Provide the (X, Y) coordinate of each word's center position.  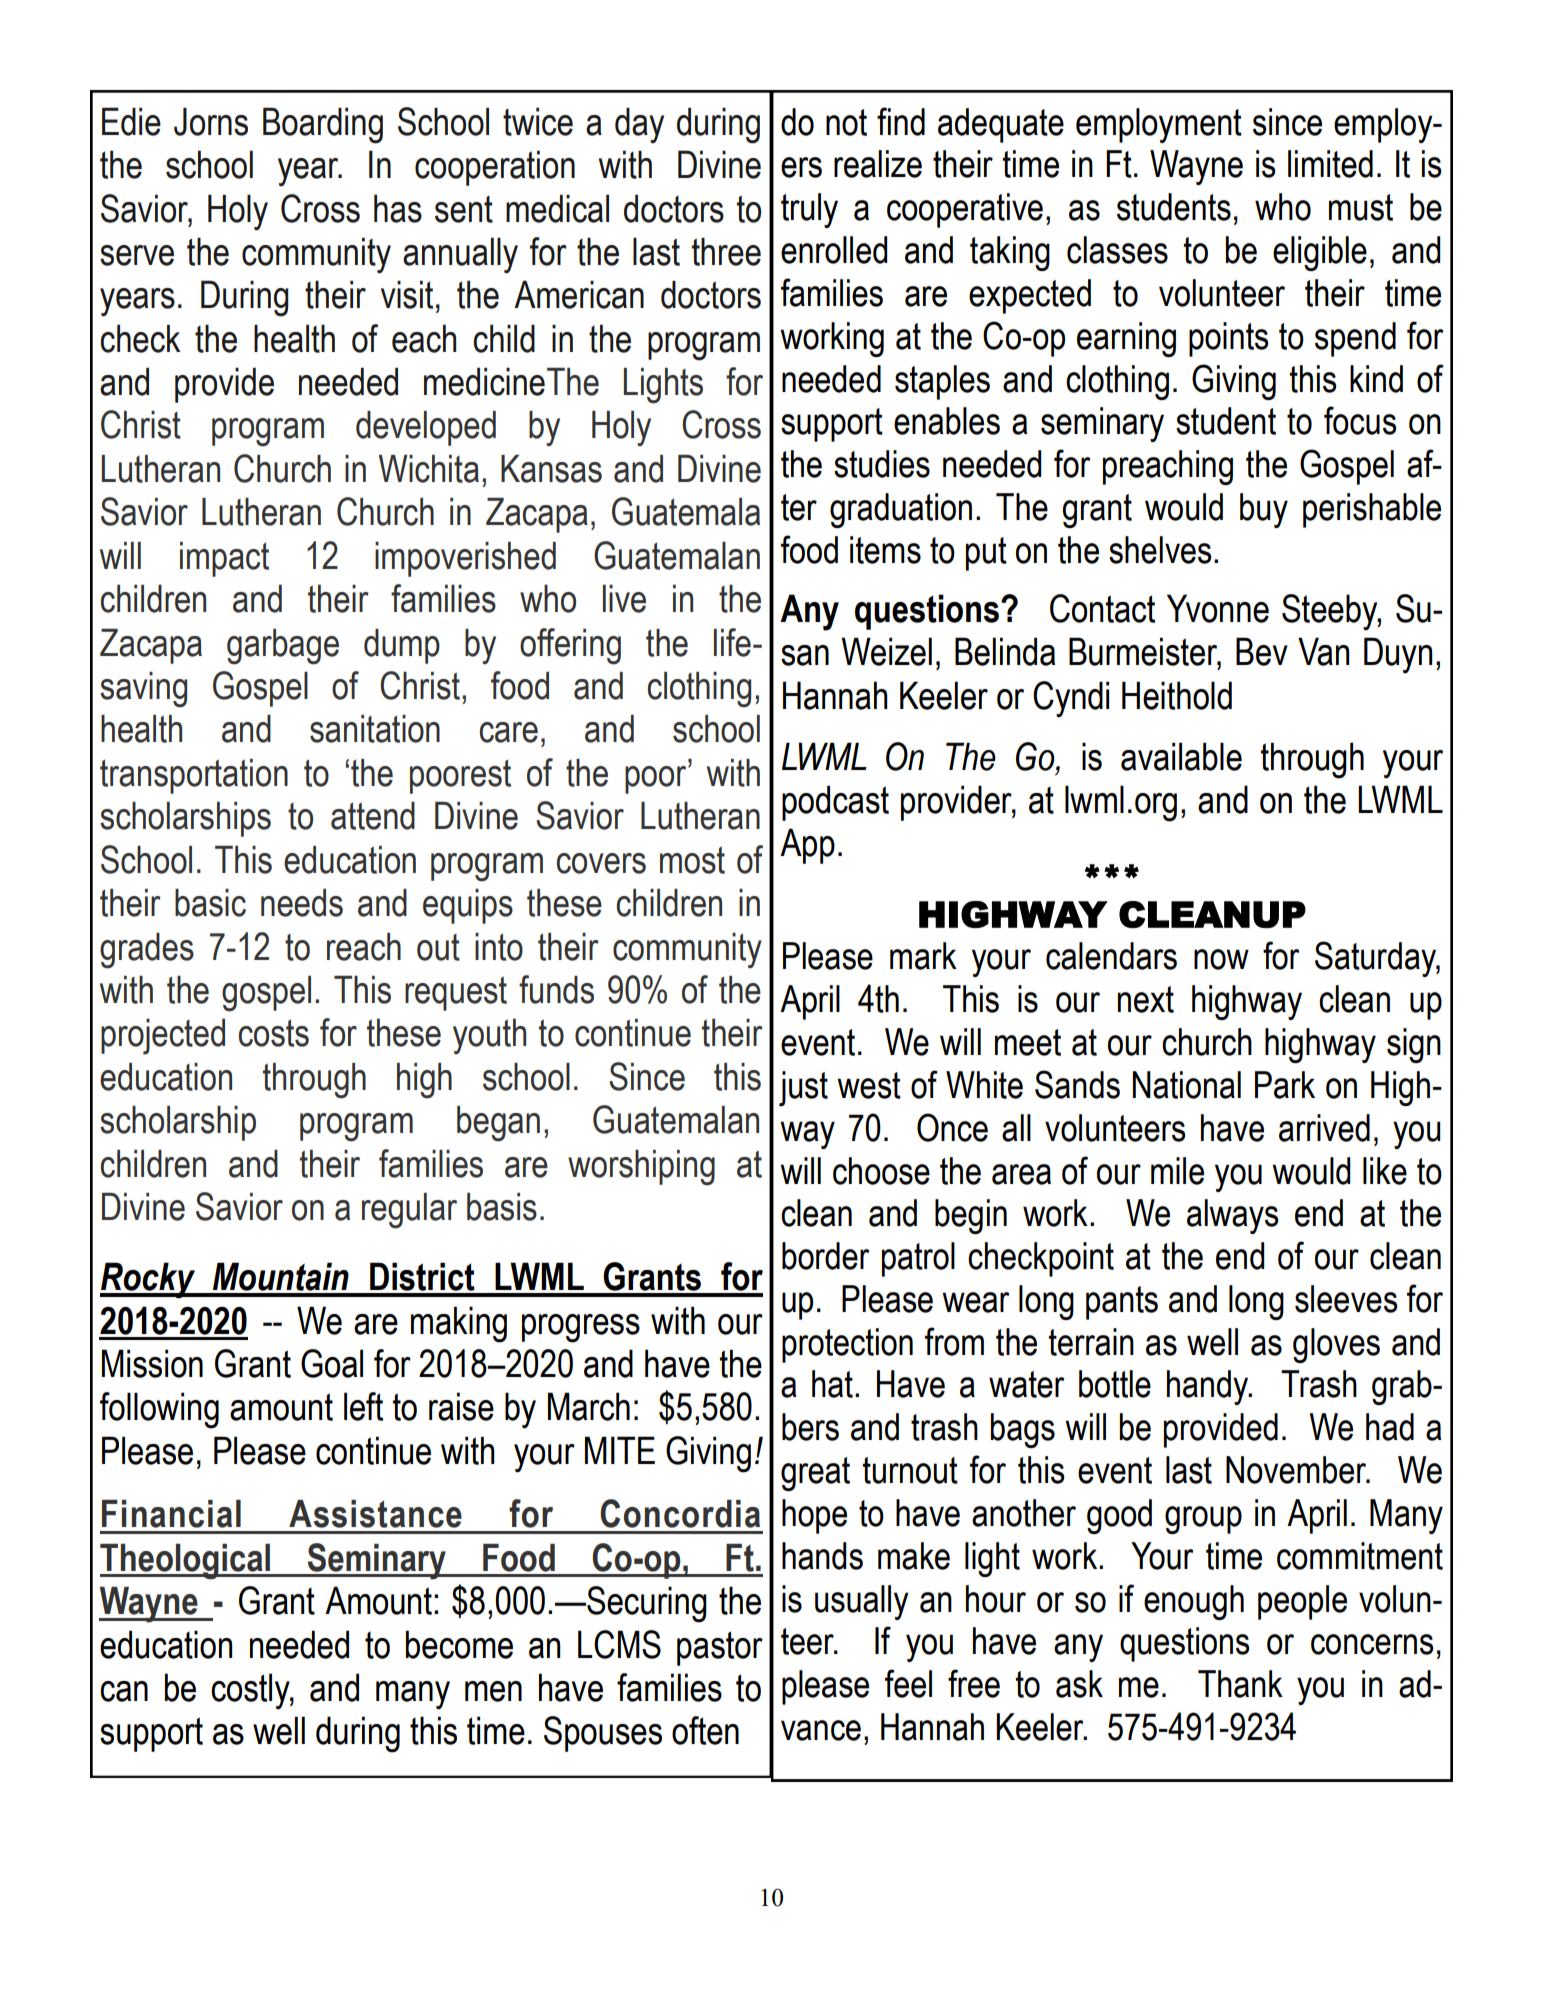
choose (881, 1171)
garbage (283, 647)
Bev (1262, 651)
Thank (1240, 1684)
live (624, 598)
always (1232, 1216)
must (1361, 207)
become (459, 1644)
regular (409, 1211)
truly (809, 210)
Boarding (323, 125)
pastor (720, 1648)
